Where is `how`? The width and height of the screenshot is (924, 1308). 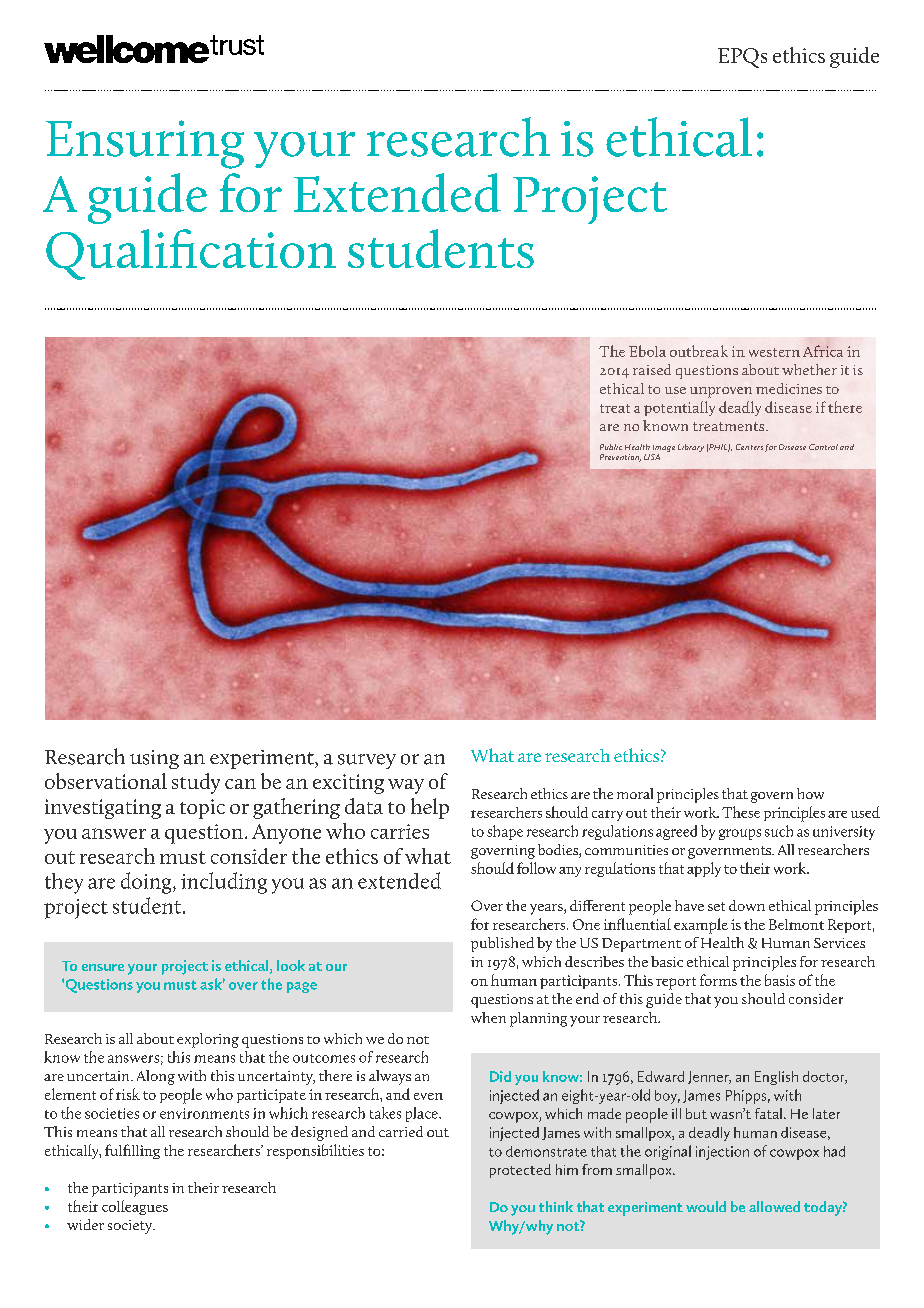
how is located at coordinates (810, 793).
